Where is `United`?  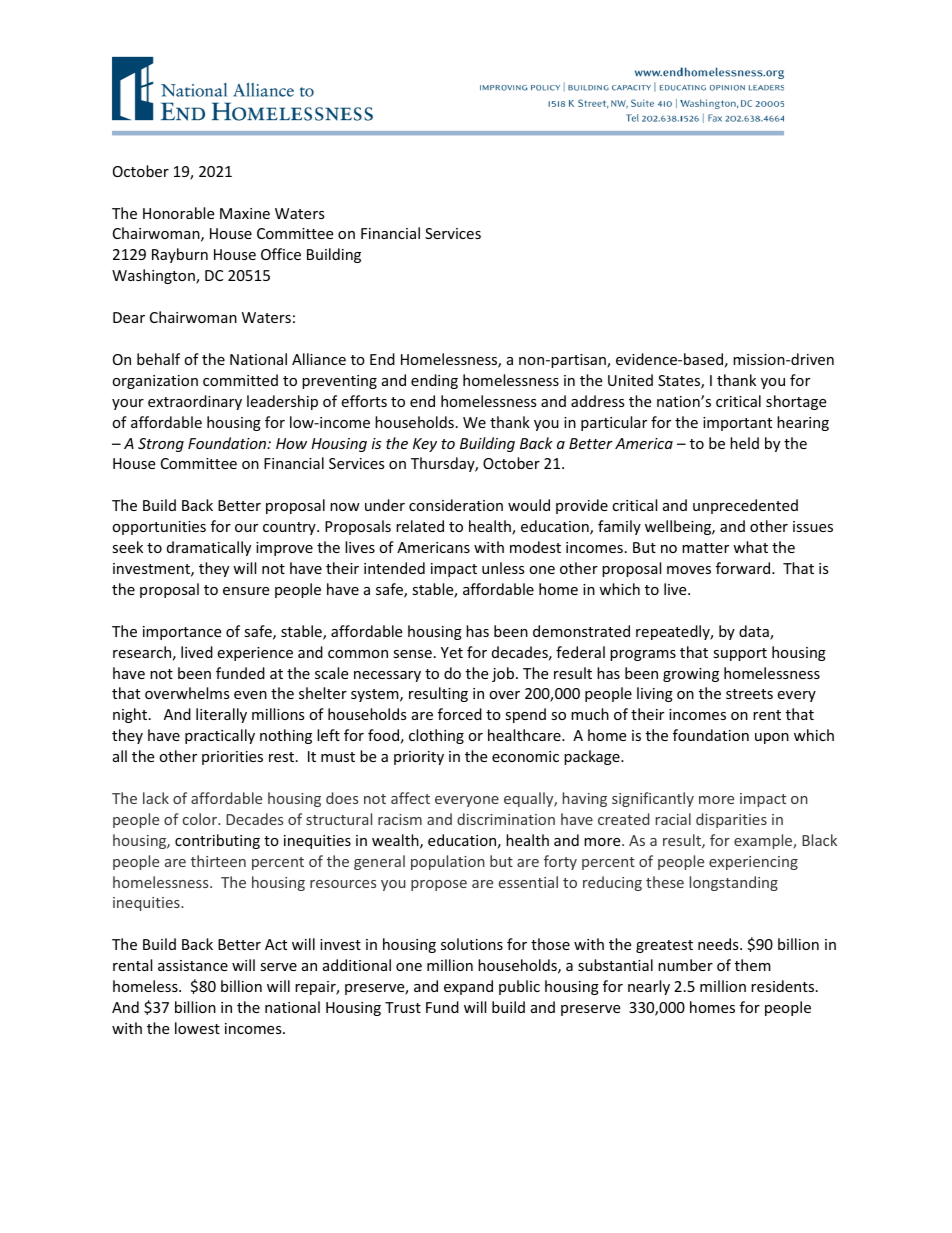 United is located at coordinates (630, 380).
